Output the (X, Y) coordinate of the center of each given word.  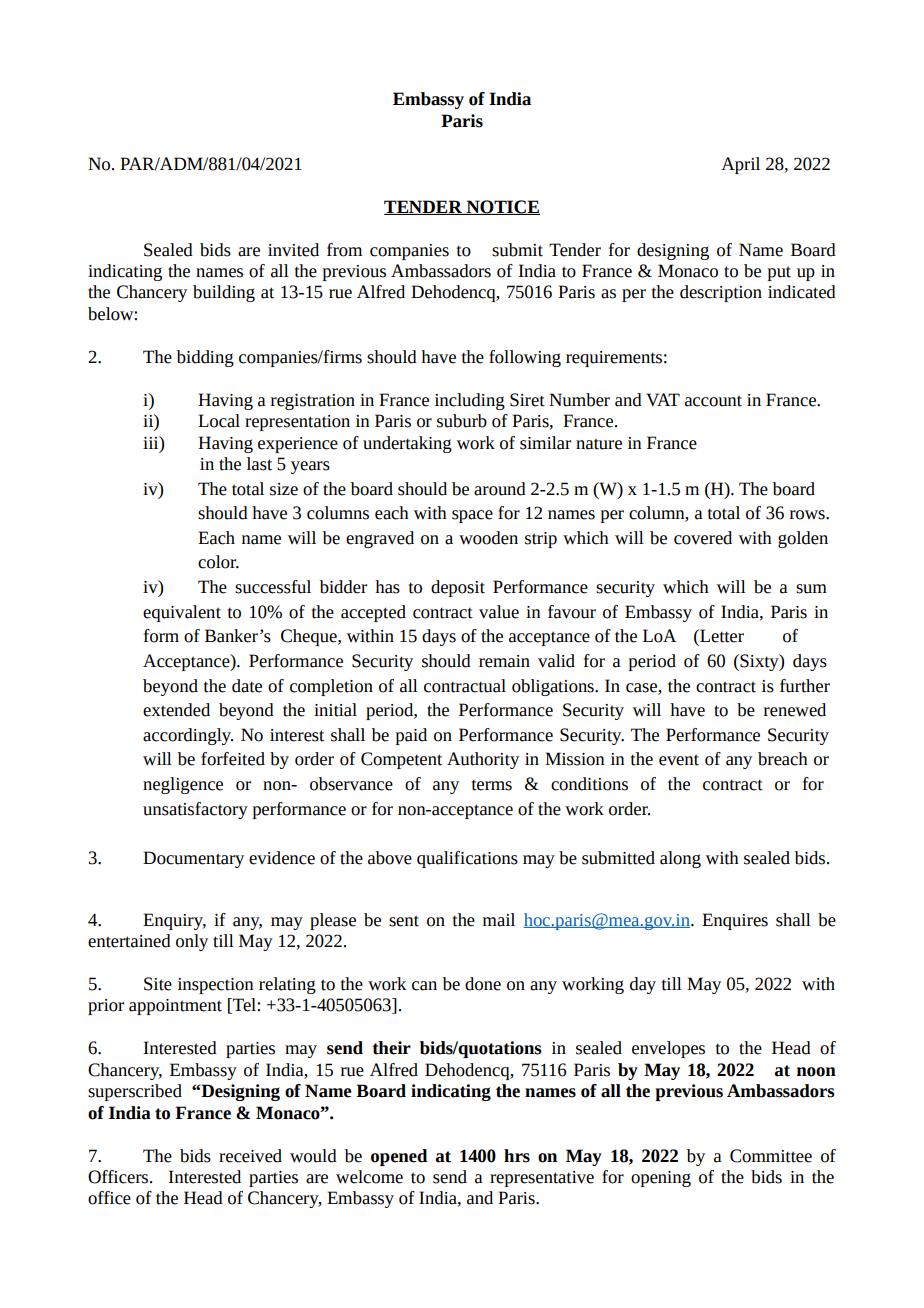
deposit (458, 588)
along (680, 859)
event (679, 760)
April (740, 165)
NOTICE (502, 207)
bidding (205, 358)
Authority (483, 760)
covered (703, 538)
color (218, 562)
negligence (183, 785)
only (192, 942)
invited (293, 250)
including (470, 401)
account (713, 401)
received (250, 1156)
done (483, 984)
